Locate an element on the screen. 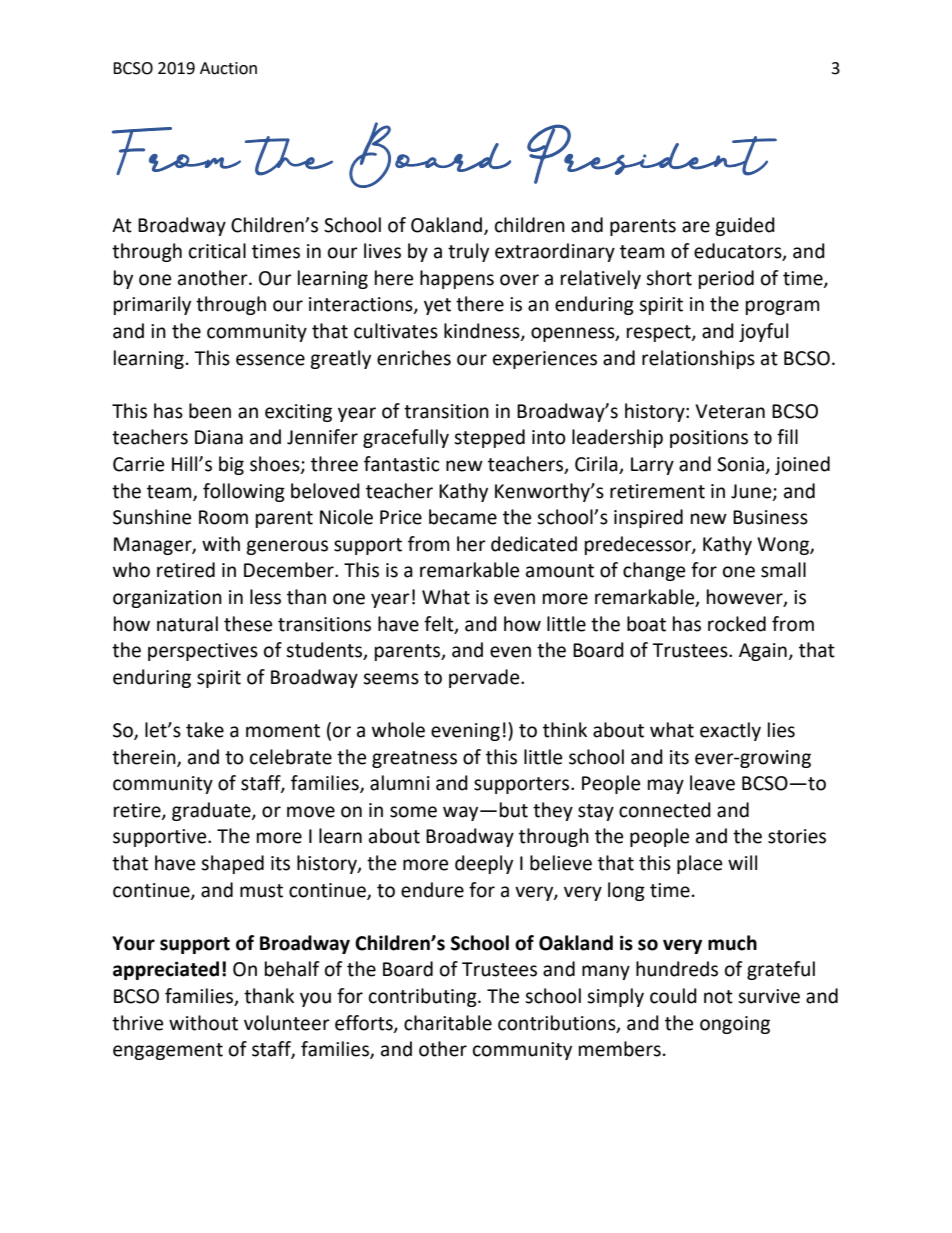 Image resolution: width=952 pixels, height=1233 pixels. Auction is located at coordinates (228, 68).
